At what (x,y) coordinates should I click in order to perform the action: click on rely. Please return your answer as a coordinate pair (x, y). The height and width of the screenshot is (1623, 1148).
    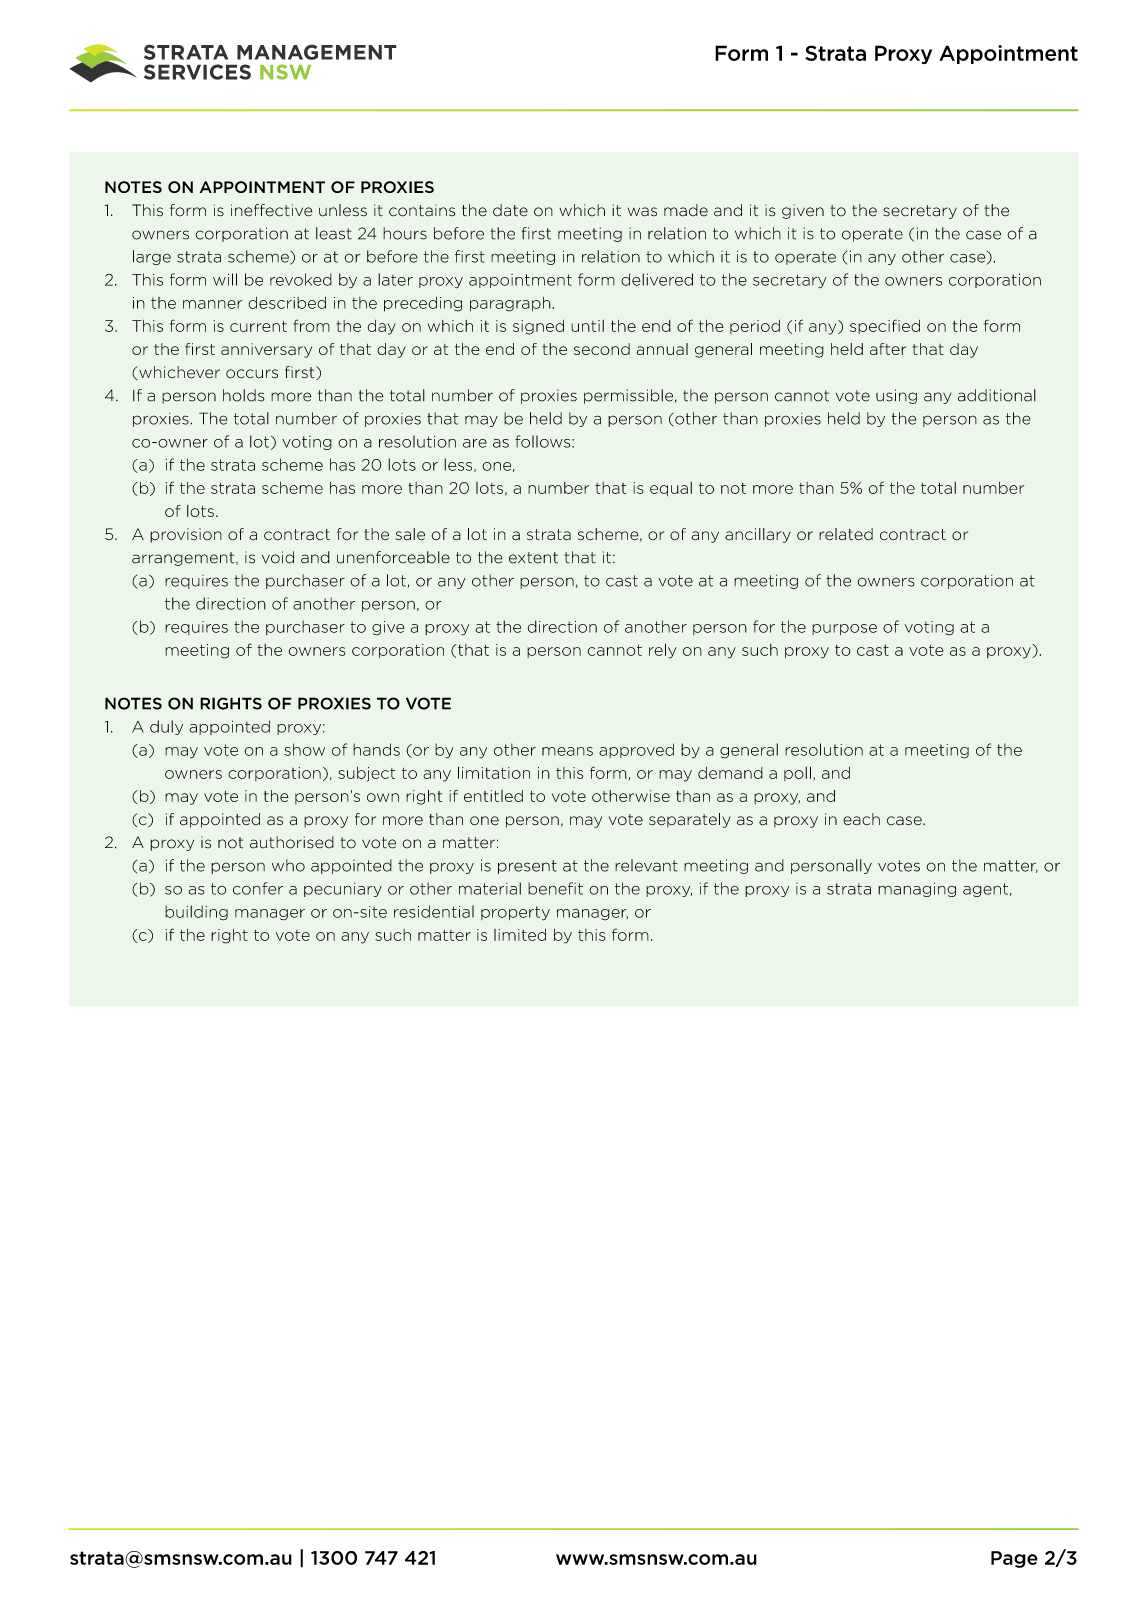
    Looking at the image, I should click on (662, 651).
